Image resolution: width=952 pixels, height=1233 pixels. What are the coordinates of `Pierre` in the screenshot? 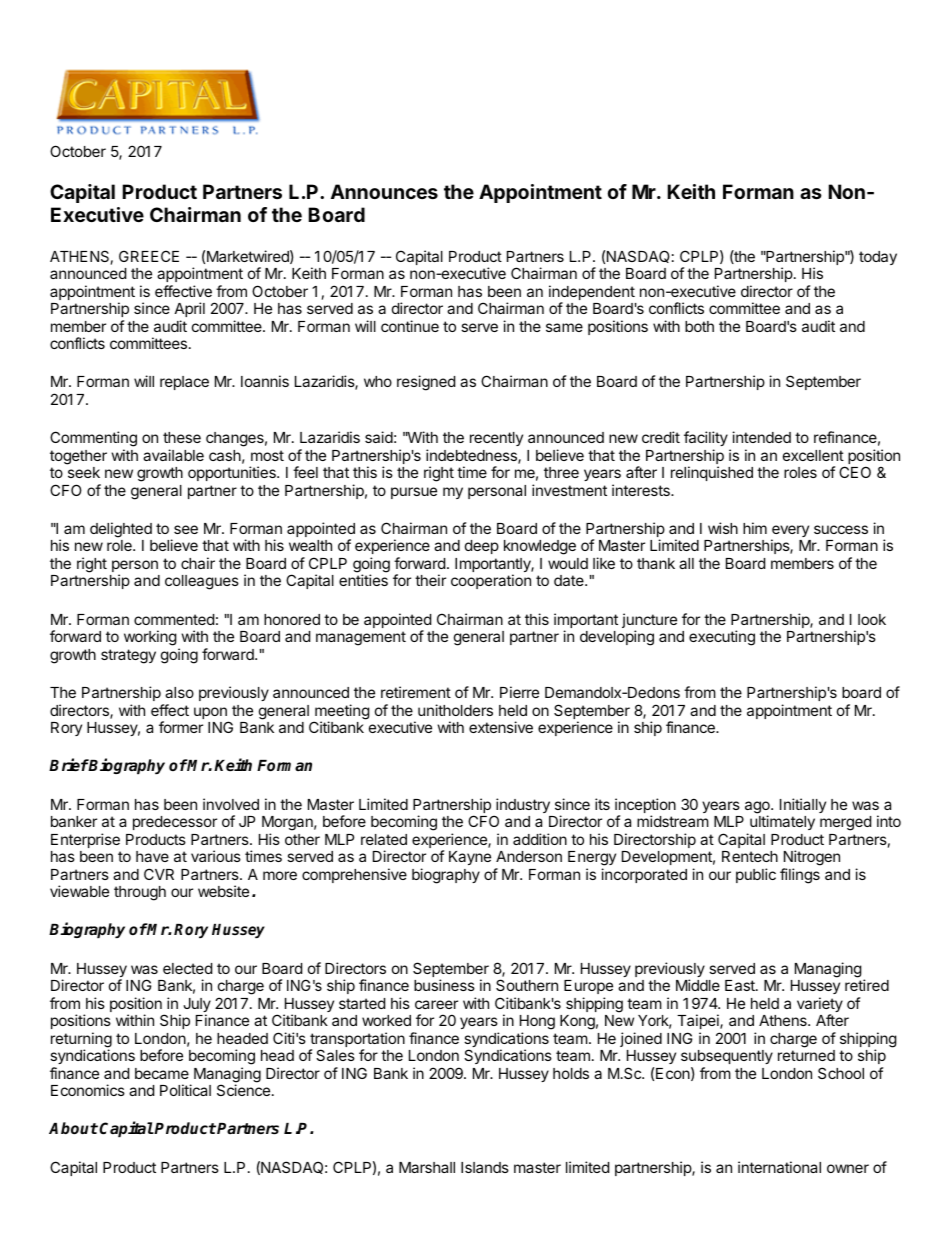 It's located at (519, 692).
